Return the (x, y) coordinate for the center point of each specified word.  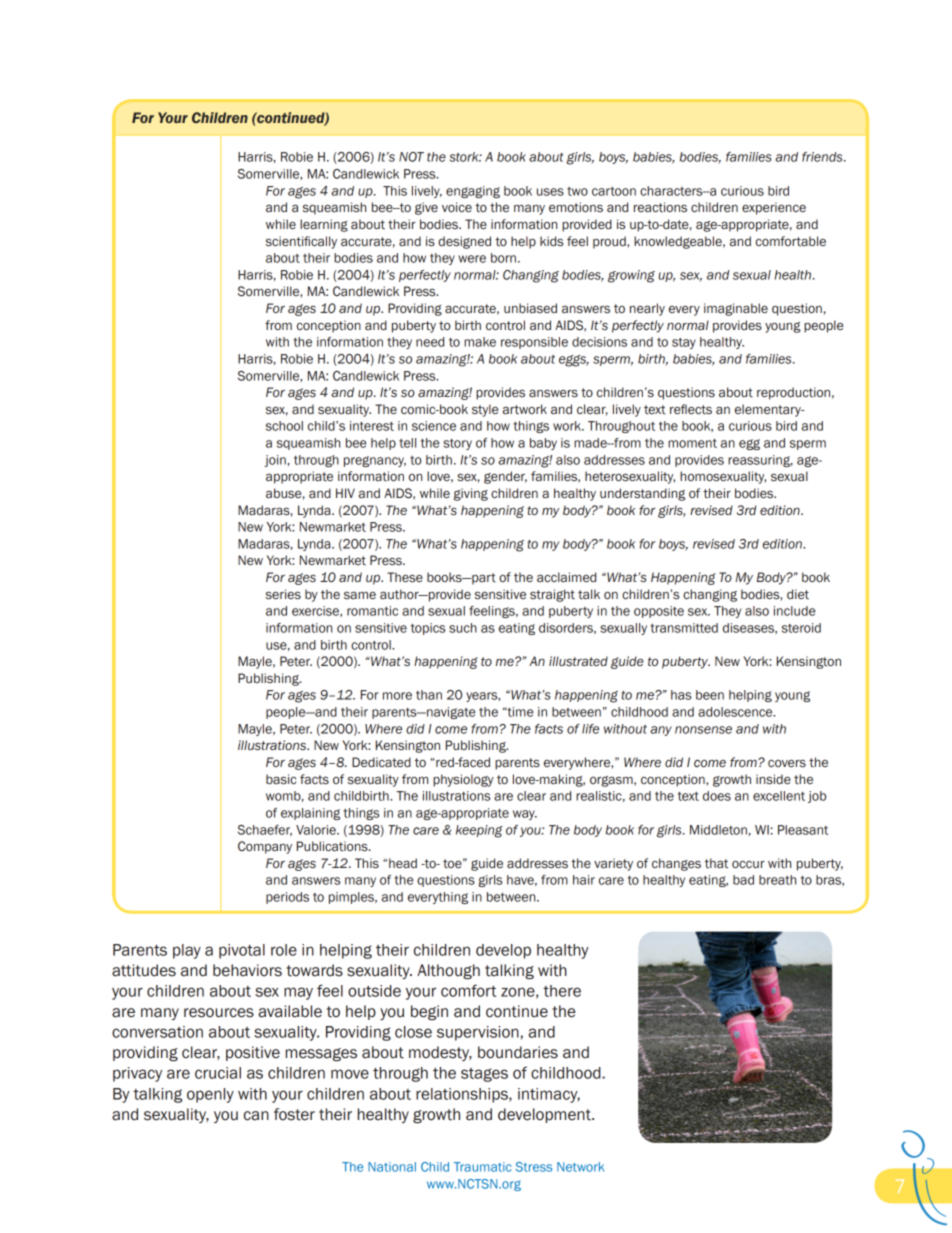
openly (210, 1095)
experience (774, 208)
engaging (473, 192)
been (710, 695)
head (403, 863)
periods (287, 898)
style (485, 410)
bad (743, 880)
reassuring (760, 461)
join (275, 461)
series (283, 594)
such (463, 628)
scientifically (301, 242)
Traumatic (483, 1167)
